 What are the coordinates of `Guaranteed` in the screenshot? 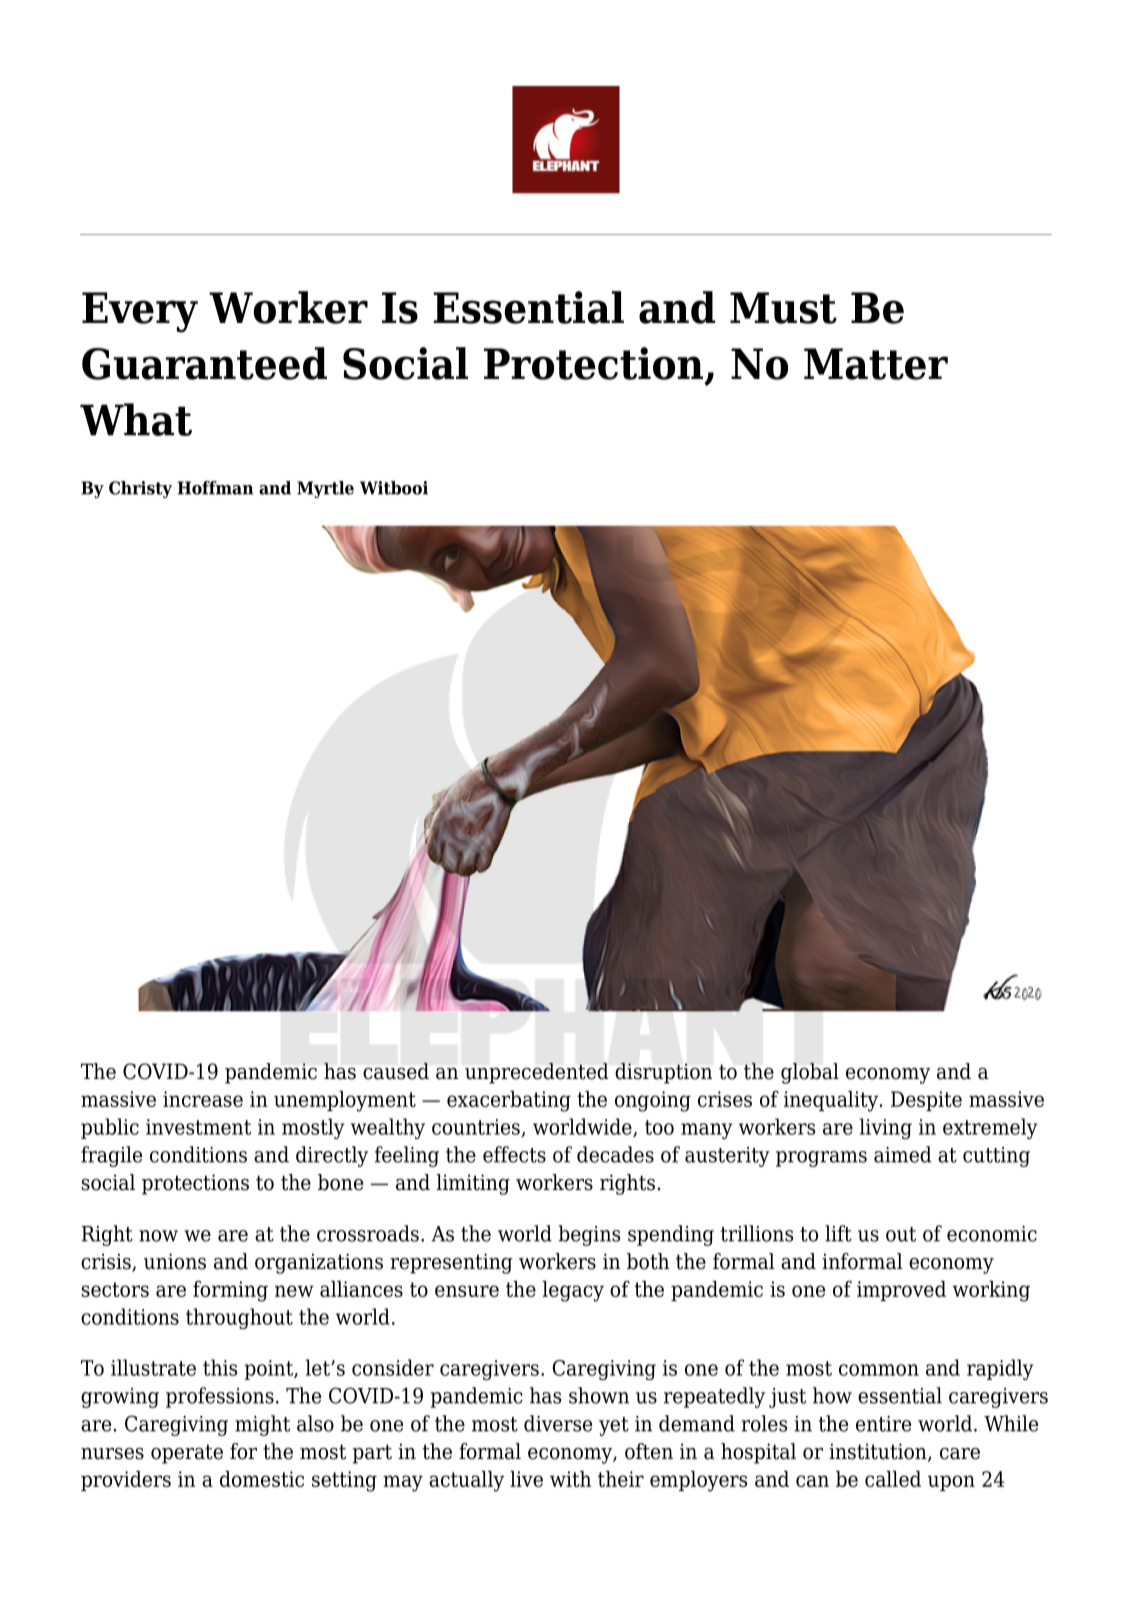 It's located at (204, 363).
